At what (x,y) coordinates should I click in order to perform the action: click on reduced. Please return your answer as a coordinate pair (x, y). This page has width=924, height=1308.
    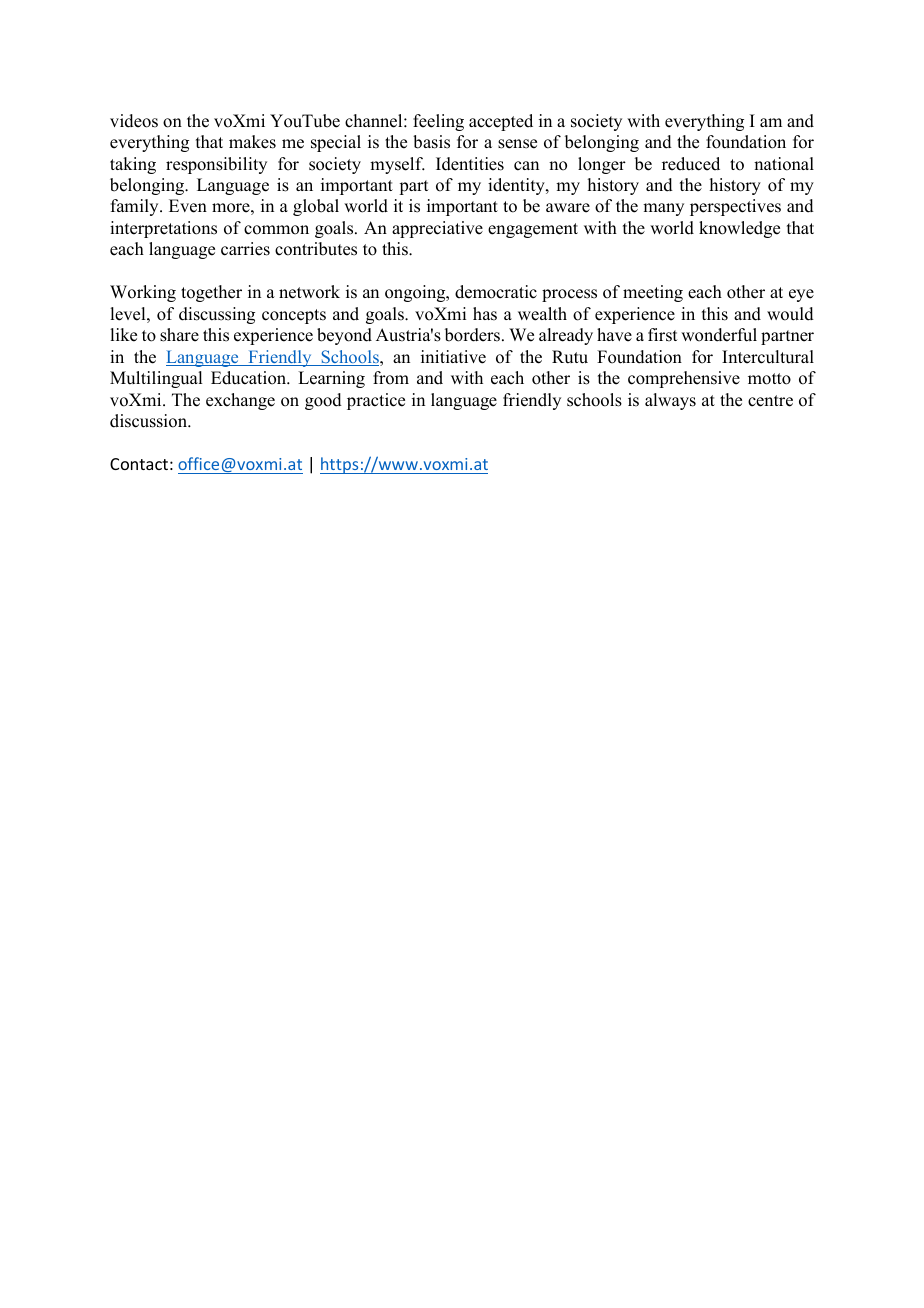
    Looking at the image, I should click on (691, 164).
